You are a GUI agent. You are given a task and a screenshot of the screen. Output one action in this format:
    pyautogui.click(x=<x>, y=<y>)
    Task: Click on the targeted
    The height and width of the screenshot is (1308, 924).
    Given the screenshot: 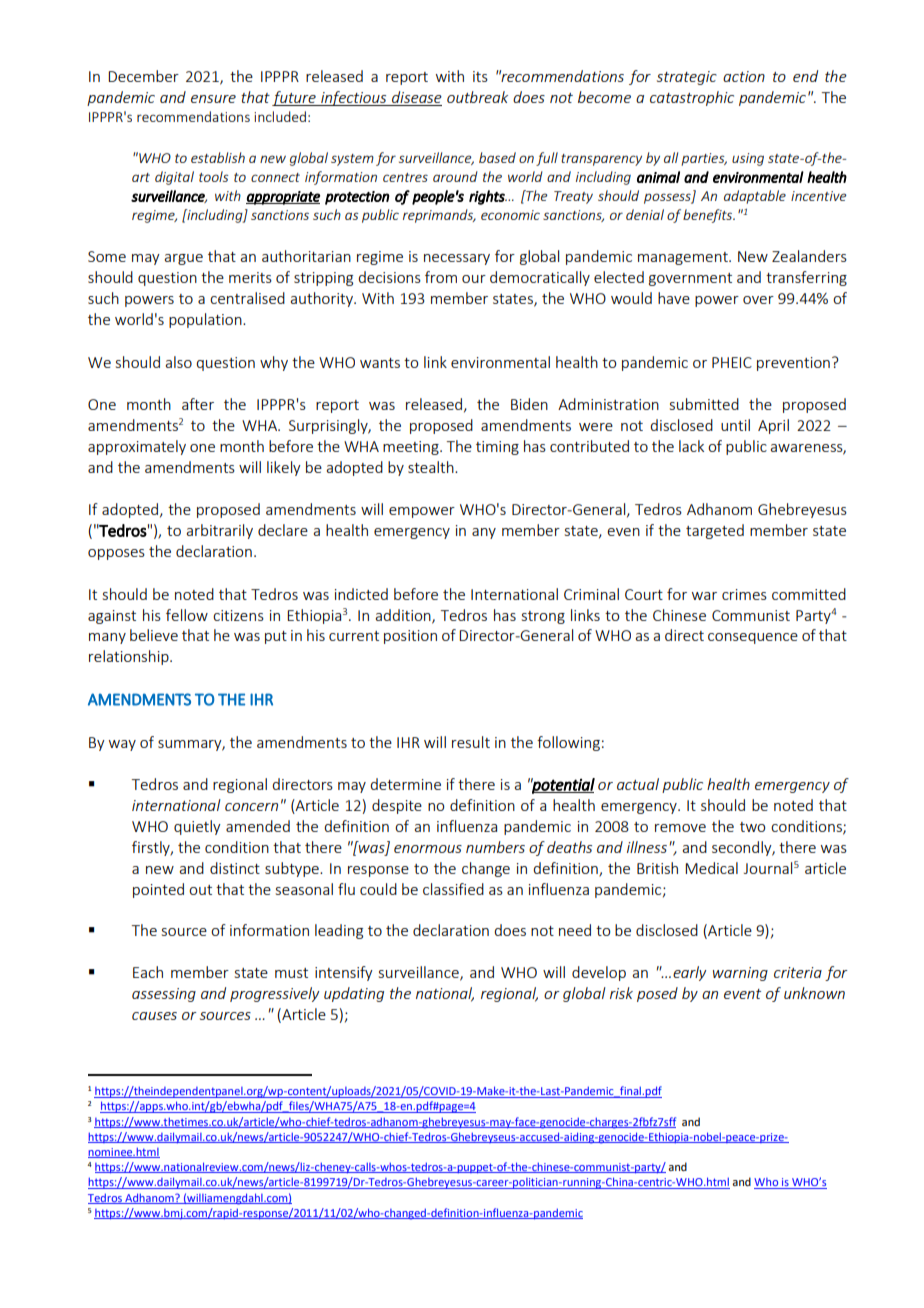 What is the action you would take?
    pyautogui.click(x=715, y=531)
